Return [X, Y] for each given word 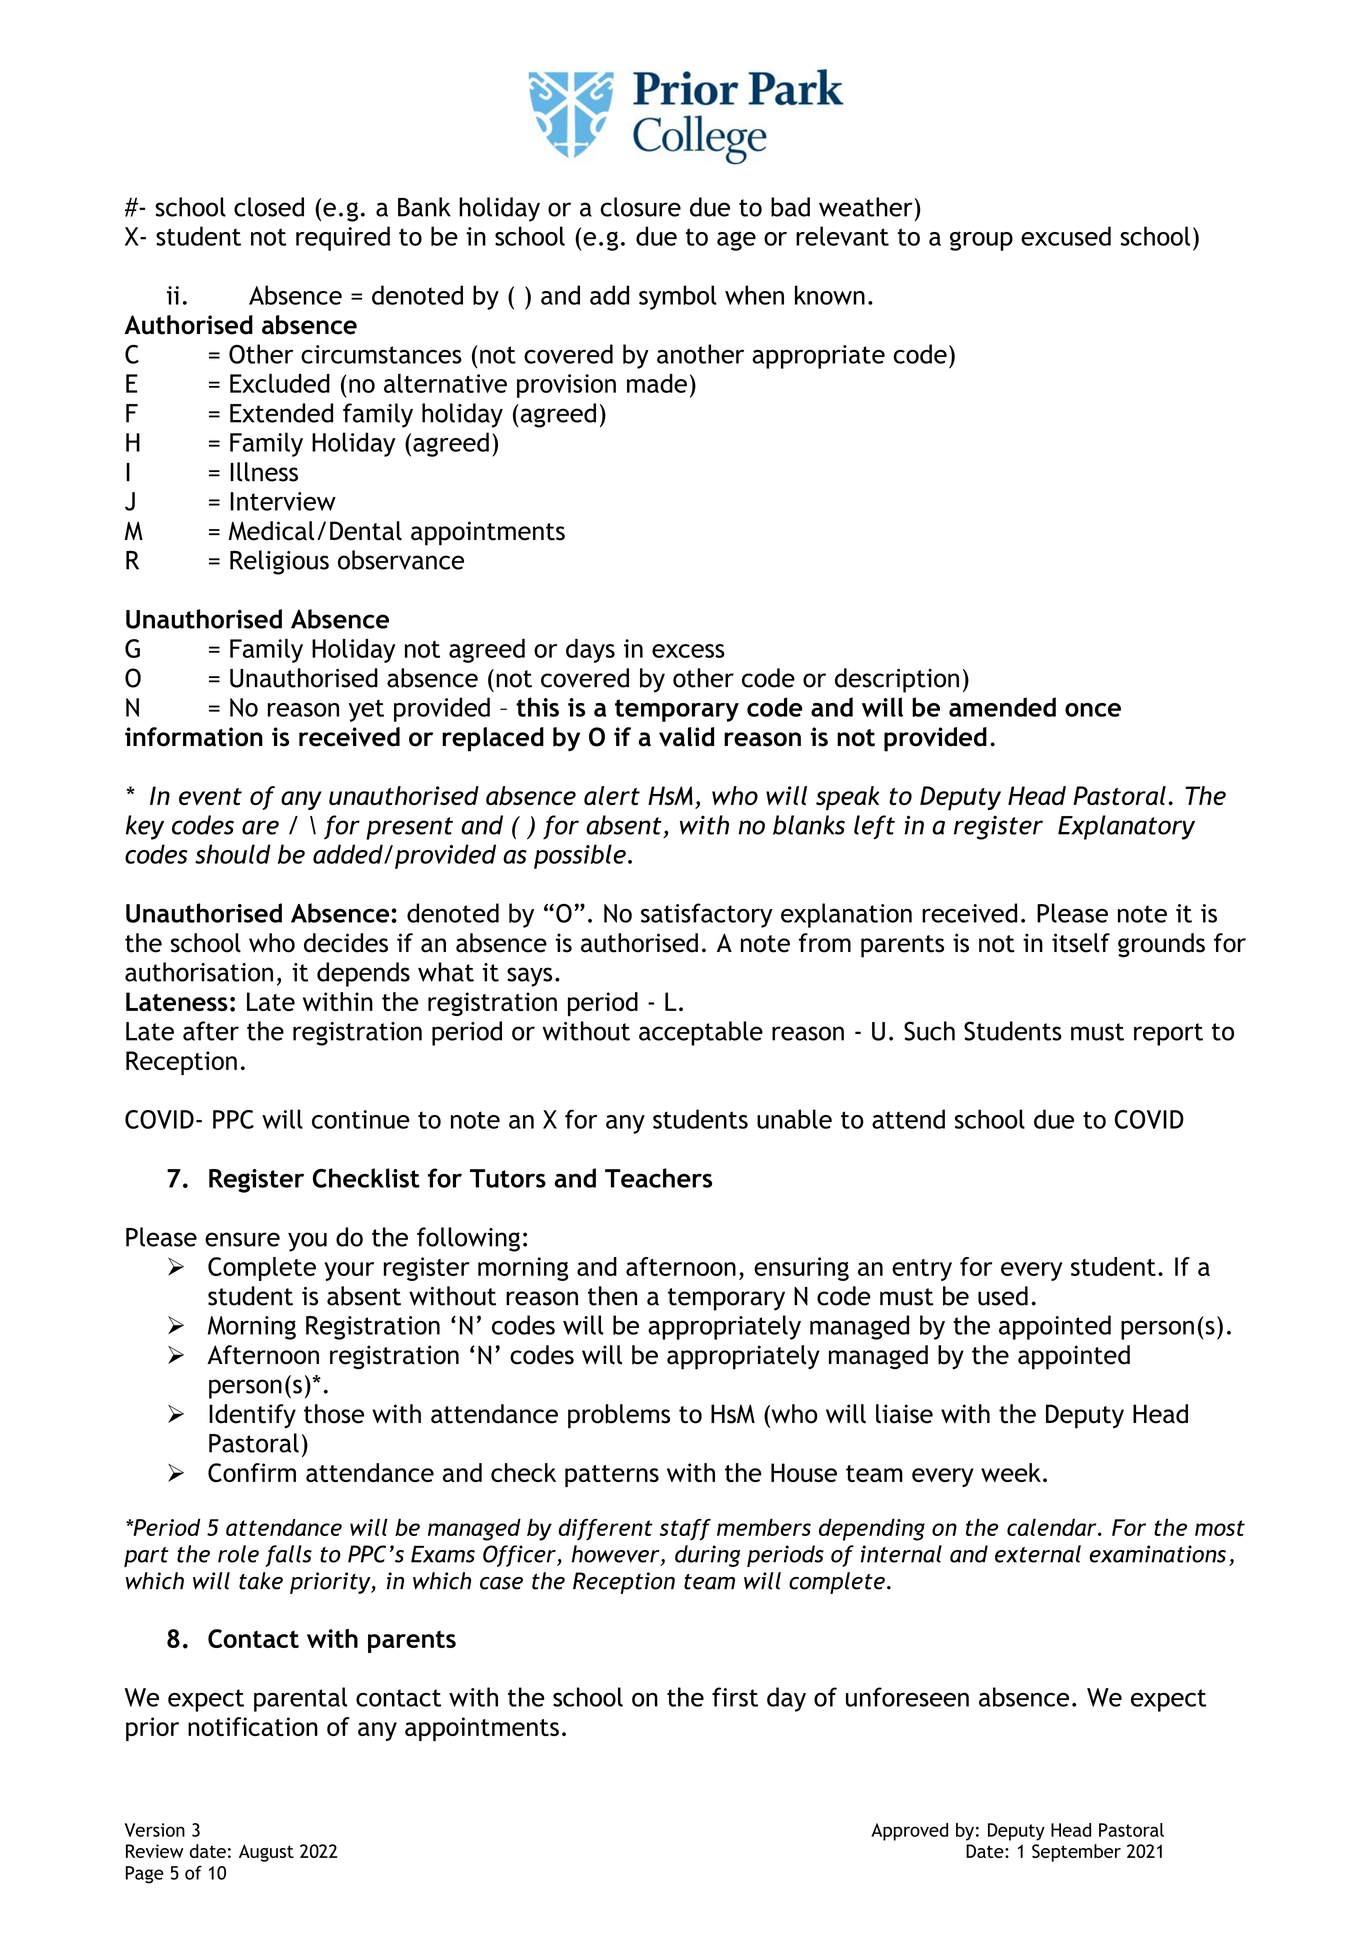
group [981, 241]
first [735, 1697]
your [349, 1271]
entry [922, 1270]
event [210, 796]
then [612, 1296]
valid [686, 737]
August [266, 1853]
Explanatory [1126, 827]
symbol [678, 297]
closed [269, 207]
